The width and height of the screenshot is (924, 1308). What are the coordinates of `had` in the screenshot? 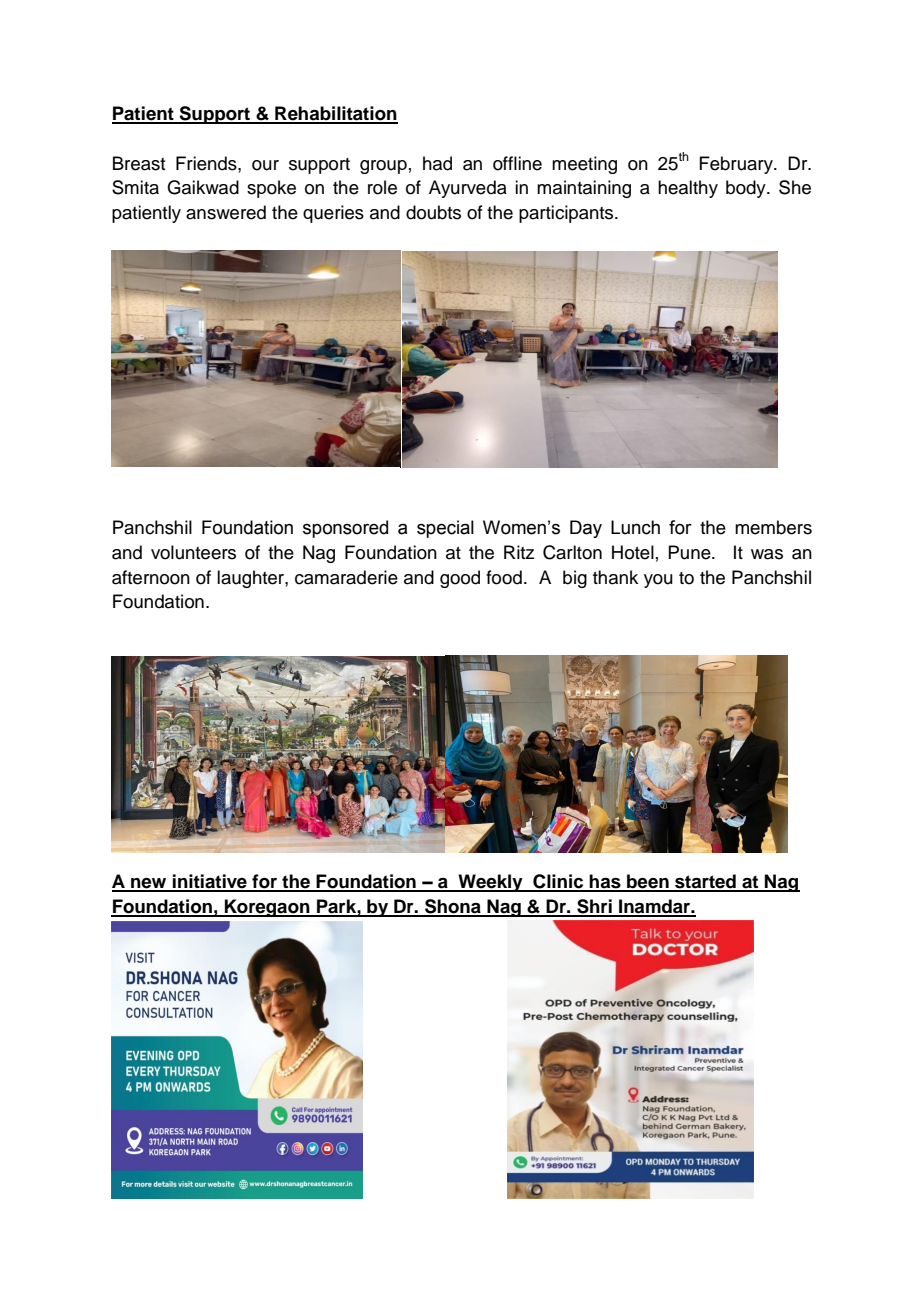 It's located at (437, 163).
